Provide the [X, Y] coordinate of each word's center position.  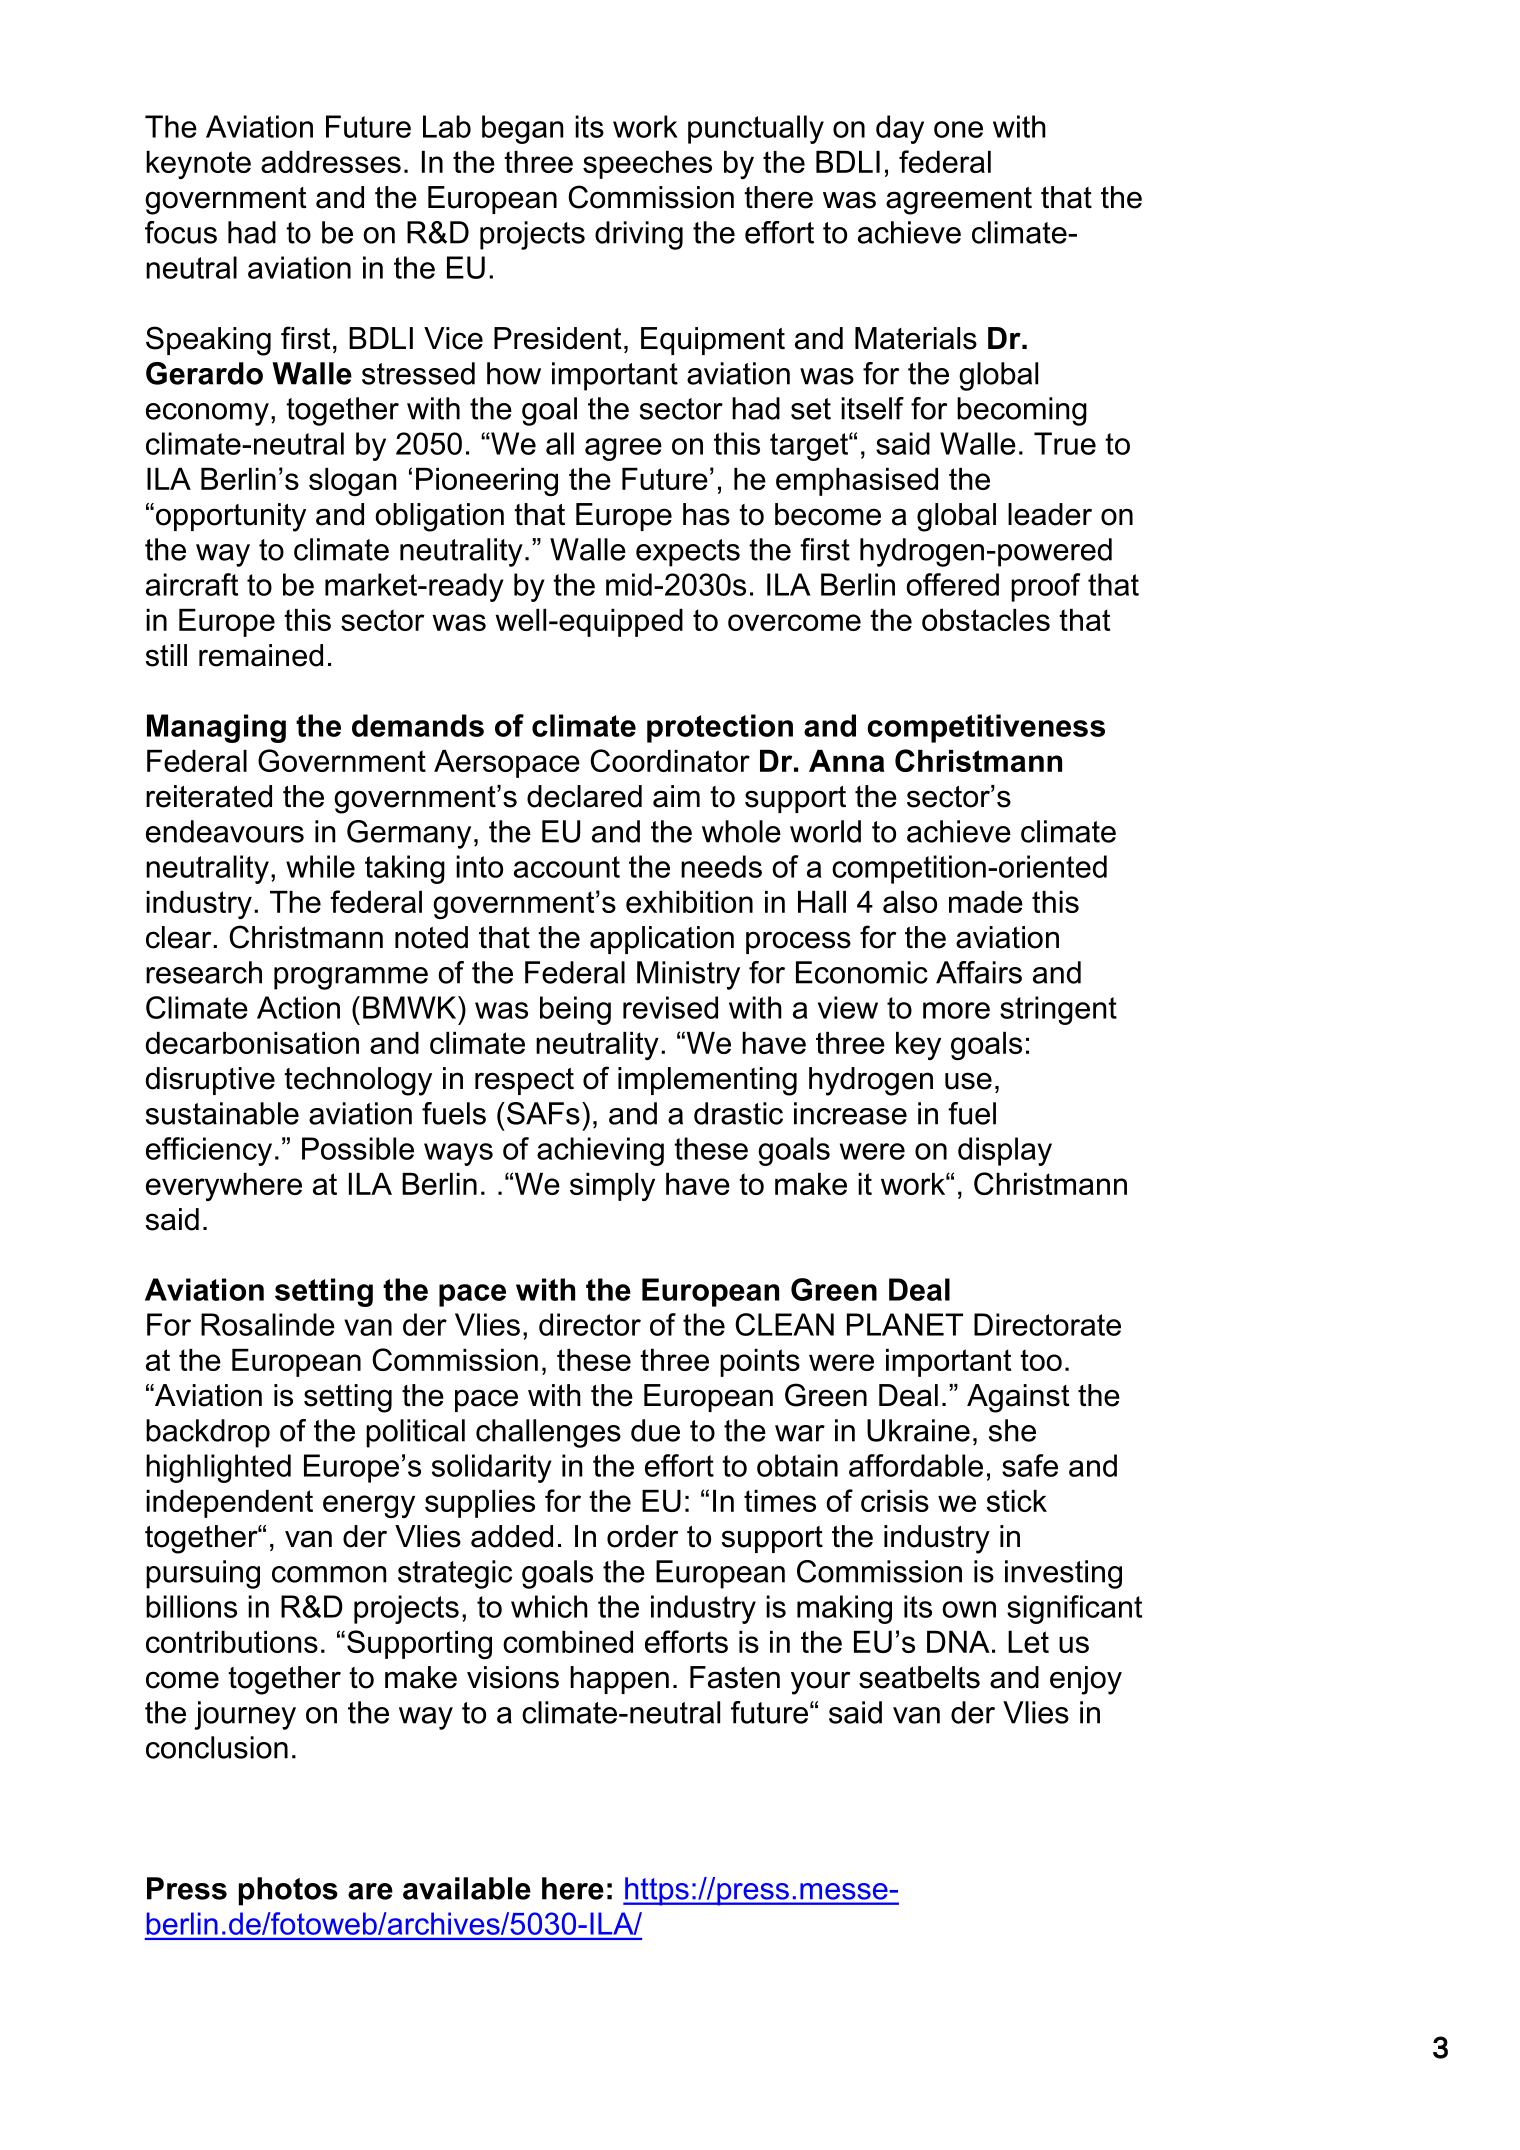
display [1005, 1151]
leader [1050, 514]
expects [688, 553]
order [642, 1536]
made [986, 902]
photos [288, 1891]
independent [229, 1504]
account [567, 867]
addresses [331, 162]
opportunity [231, 517]
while [320, 866]
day [900, 129]
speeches [647, 165]
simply [612, 1187]
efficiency [209, 1151]
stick [1016, 1501]
